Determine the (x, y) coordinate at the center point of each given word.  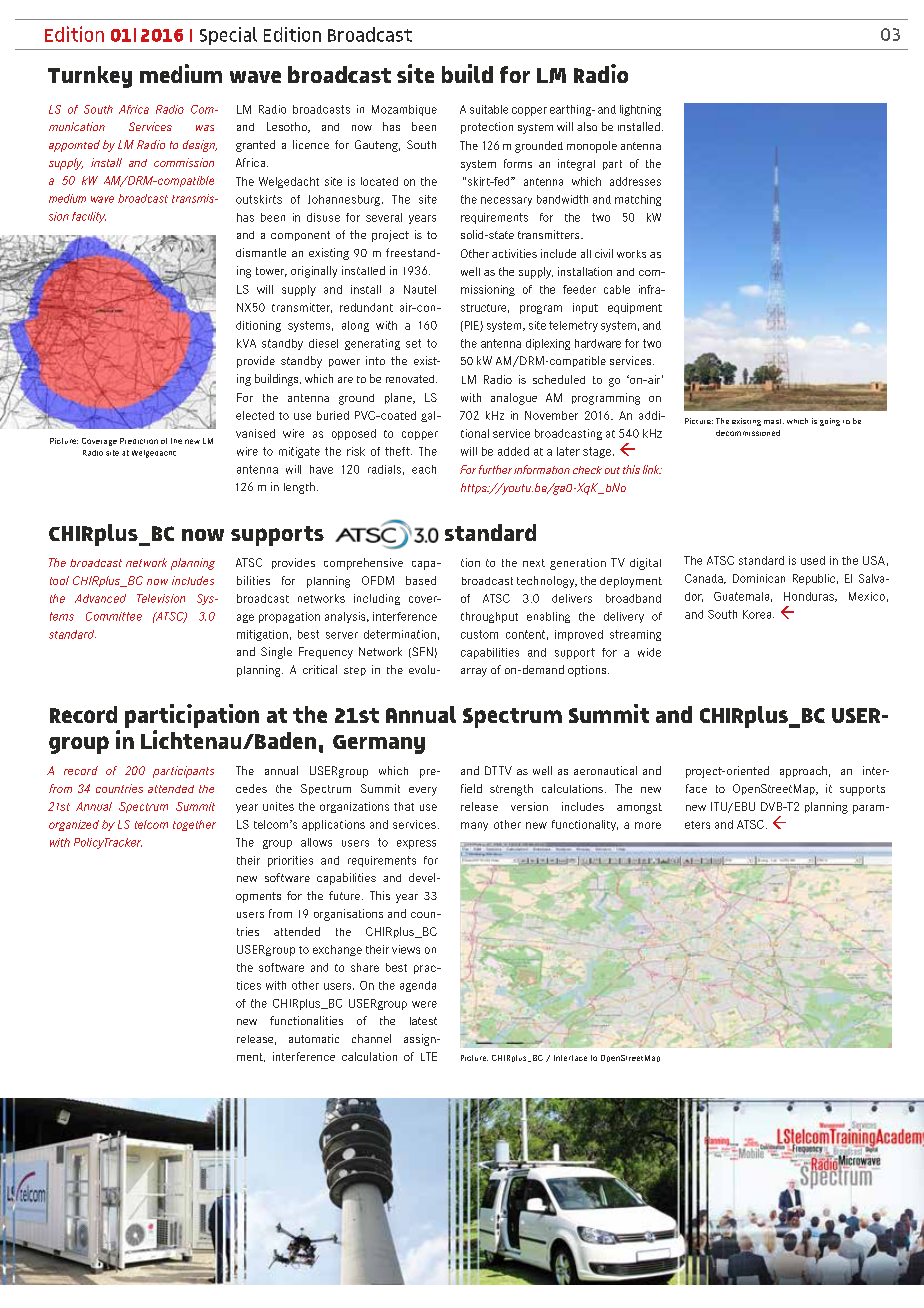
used (813, 560)
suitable (489, 109)
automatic (314, 1038)
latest (423, 1021)
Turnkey (90, 77)
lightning (640, 110)
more (648, 825)
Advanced (100, 598)
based (421, 580)
